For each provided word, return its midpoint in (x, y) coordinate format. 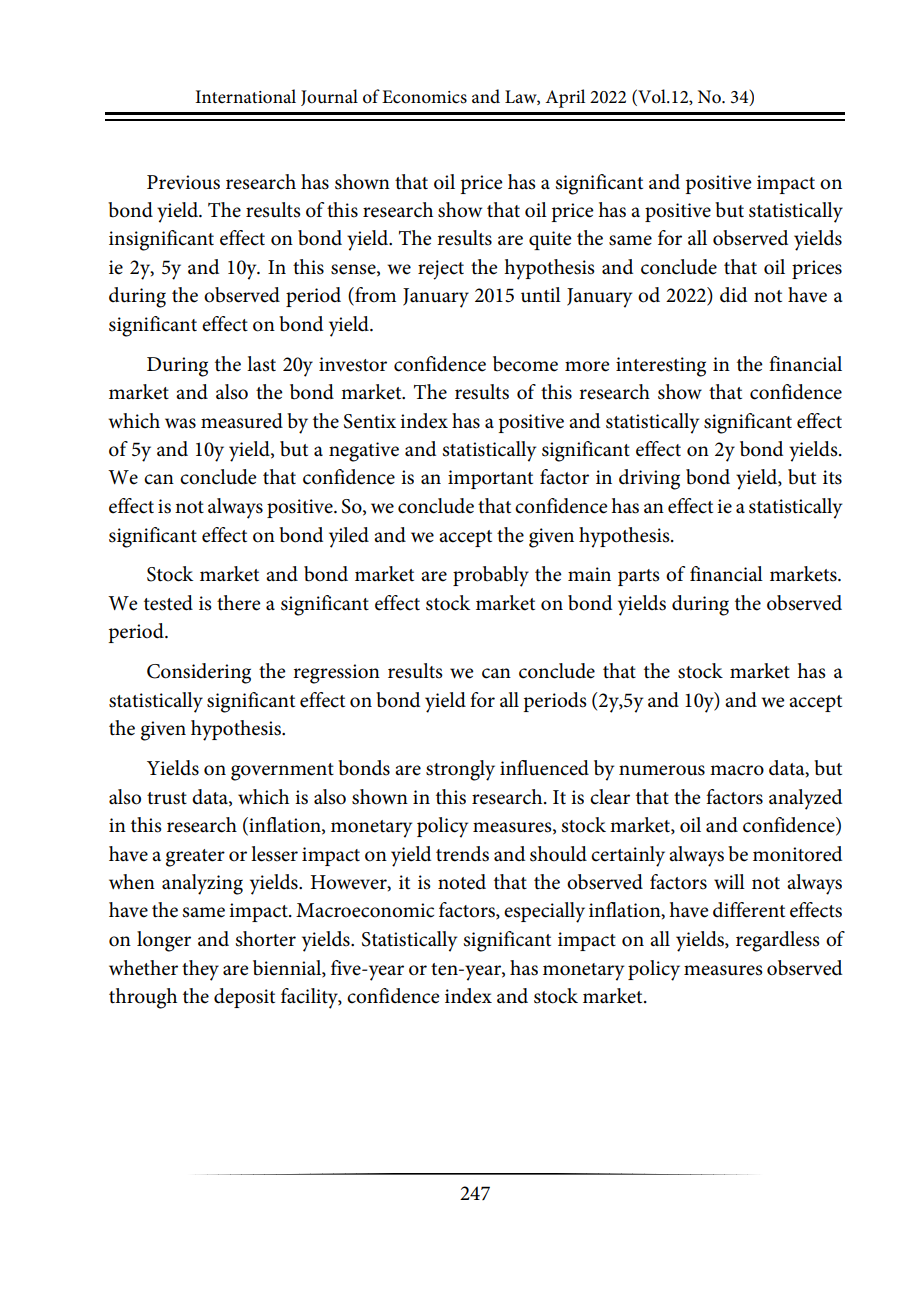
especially (544, 912)
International (246, 96)
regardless (778, 941)
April (565, 98)
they (200, 970)
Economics (424, 97)
